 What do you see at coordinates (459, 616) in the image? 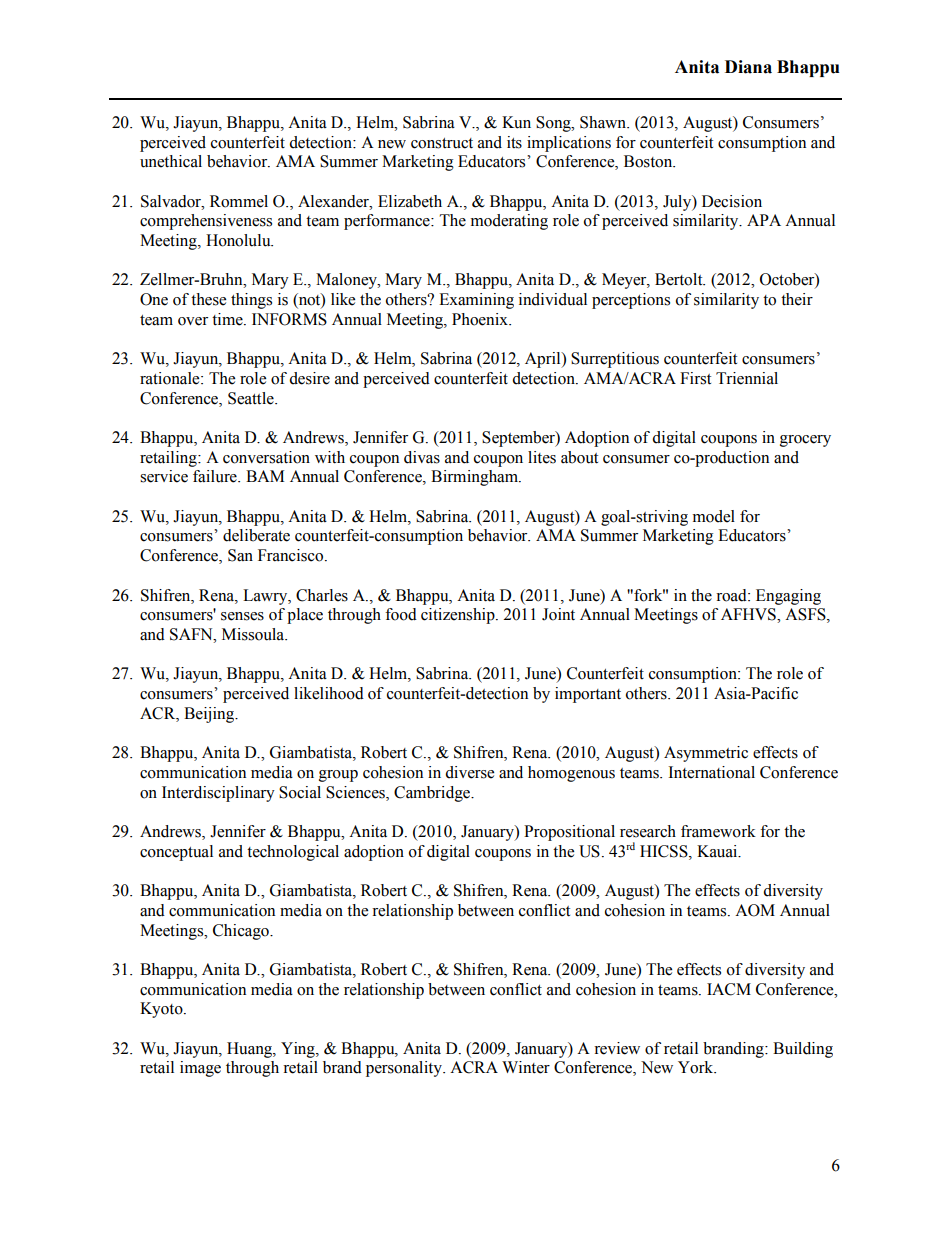
I see `citizenship` at bounding box center [459, 616].
